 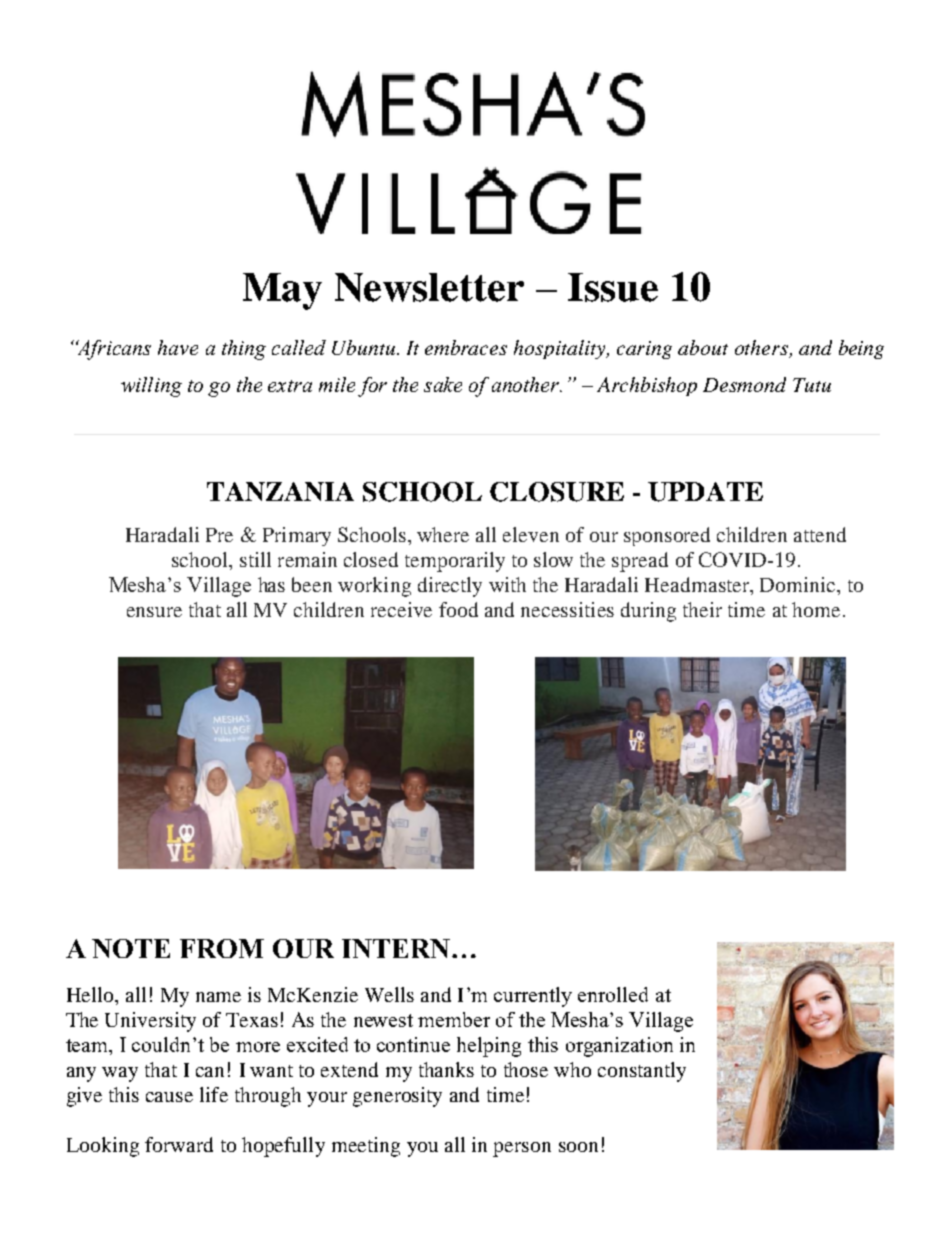 What do you see at coordinates (761, 347) in the screenshot?
I see `others` at bounding box center [761, 347].
